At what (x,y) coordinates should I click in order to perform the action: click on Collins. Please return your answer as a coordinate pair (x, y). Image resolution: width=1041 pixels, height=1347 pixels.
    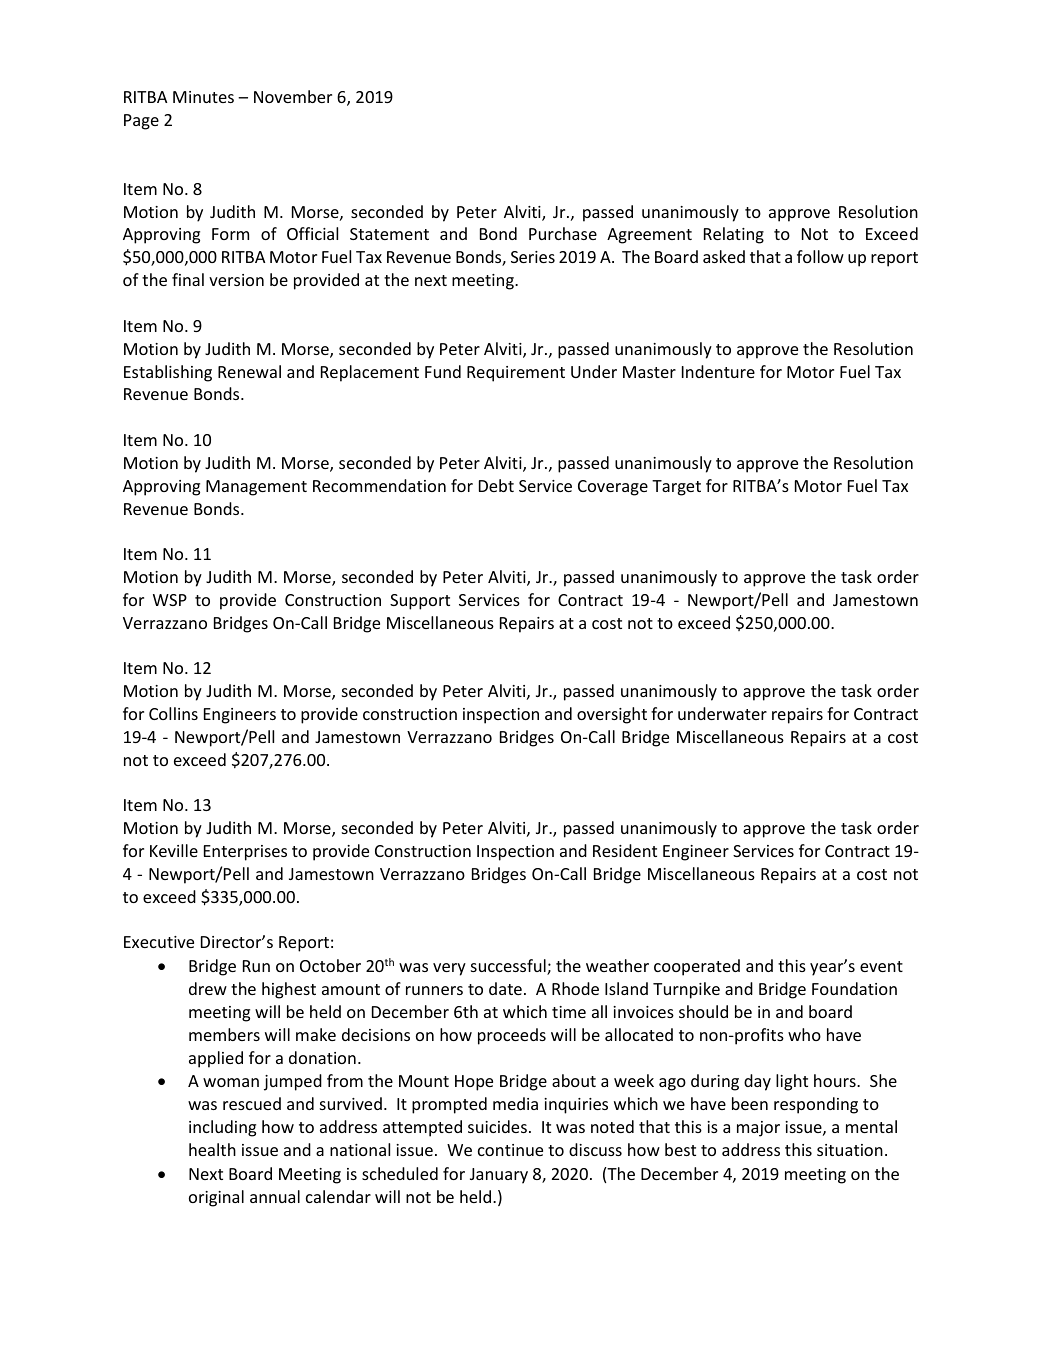
    Looking at the image, I should click on (173, 713).
